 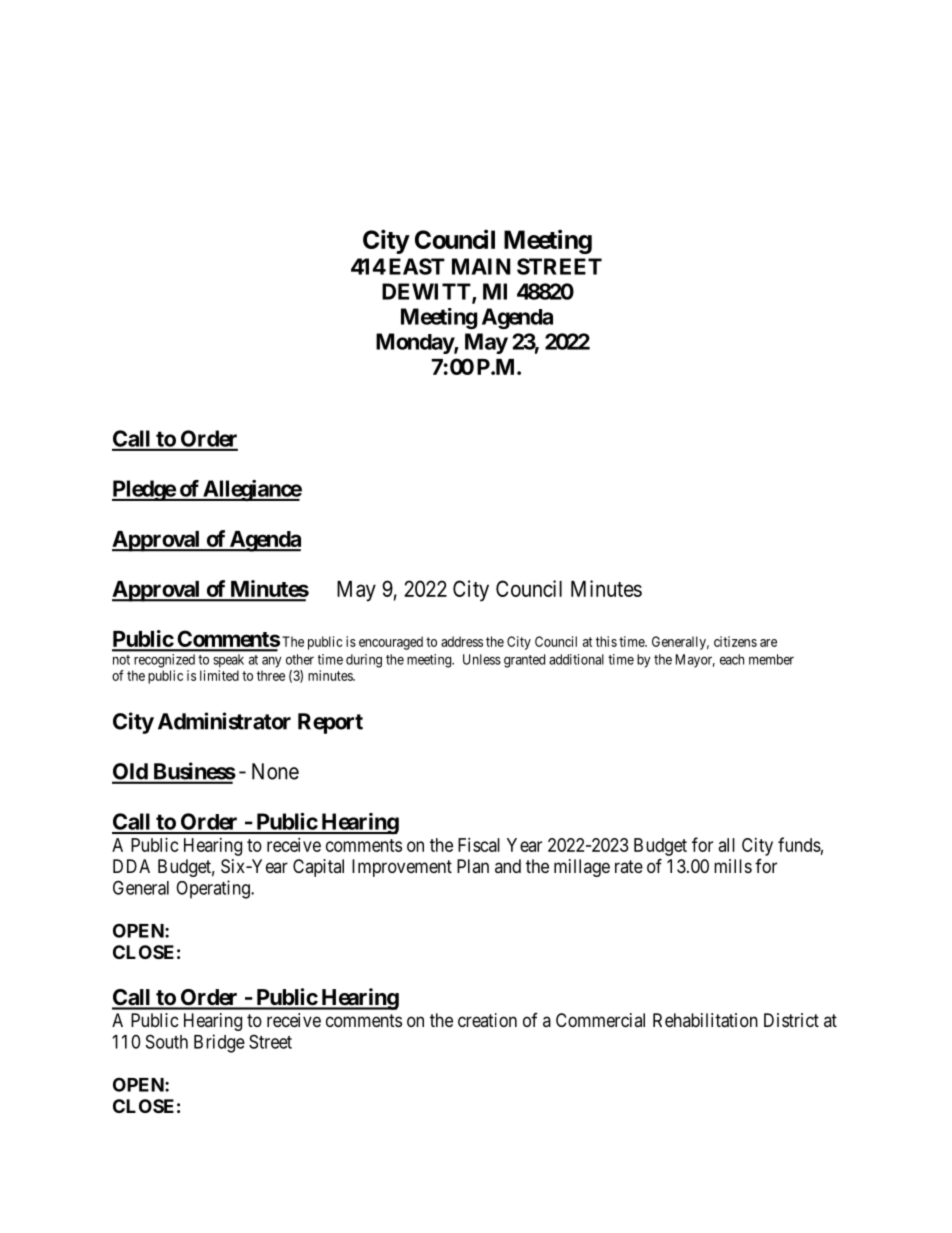 I want to click on each, so click(x=732, y=659).
